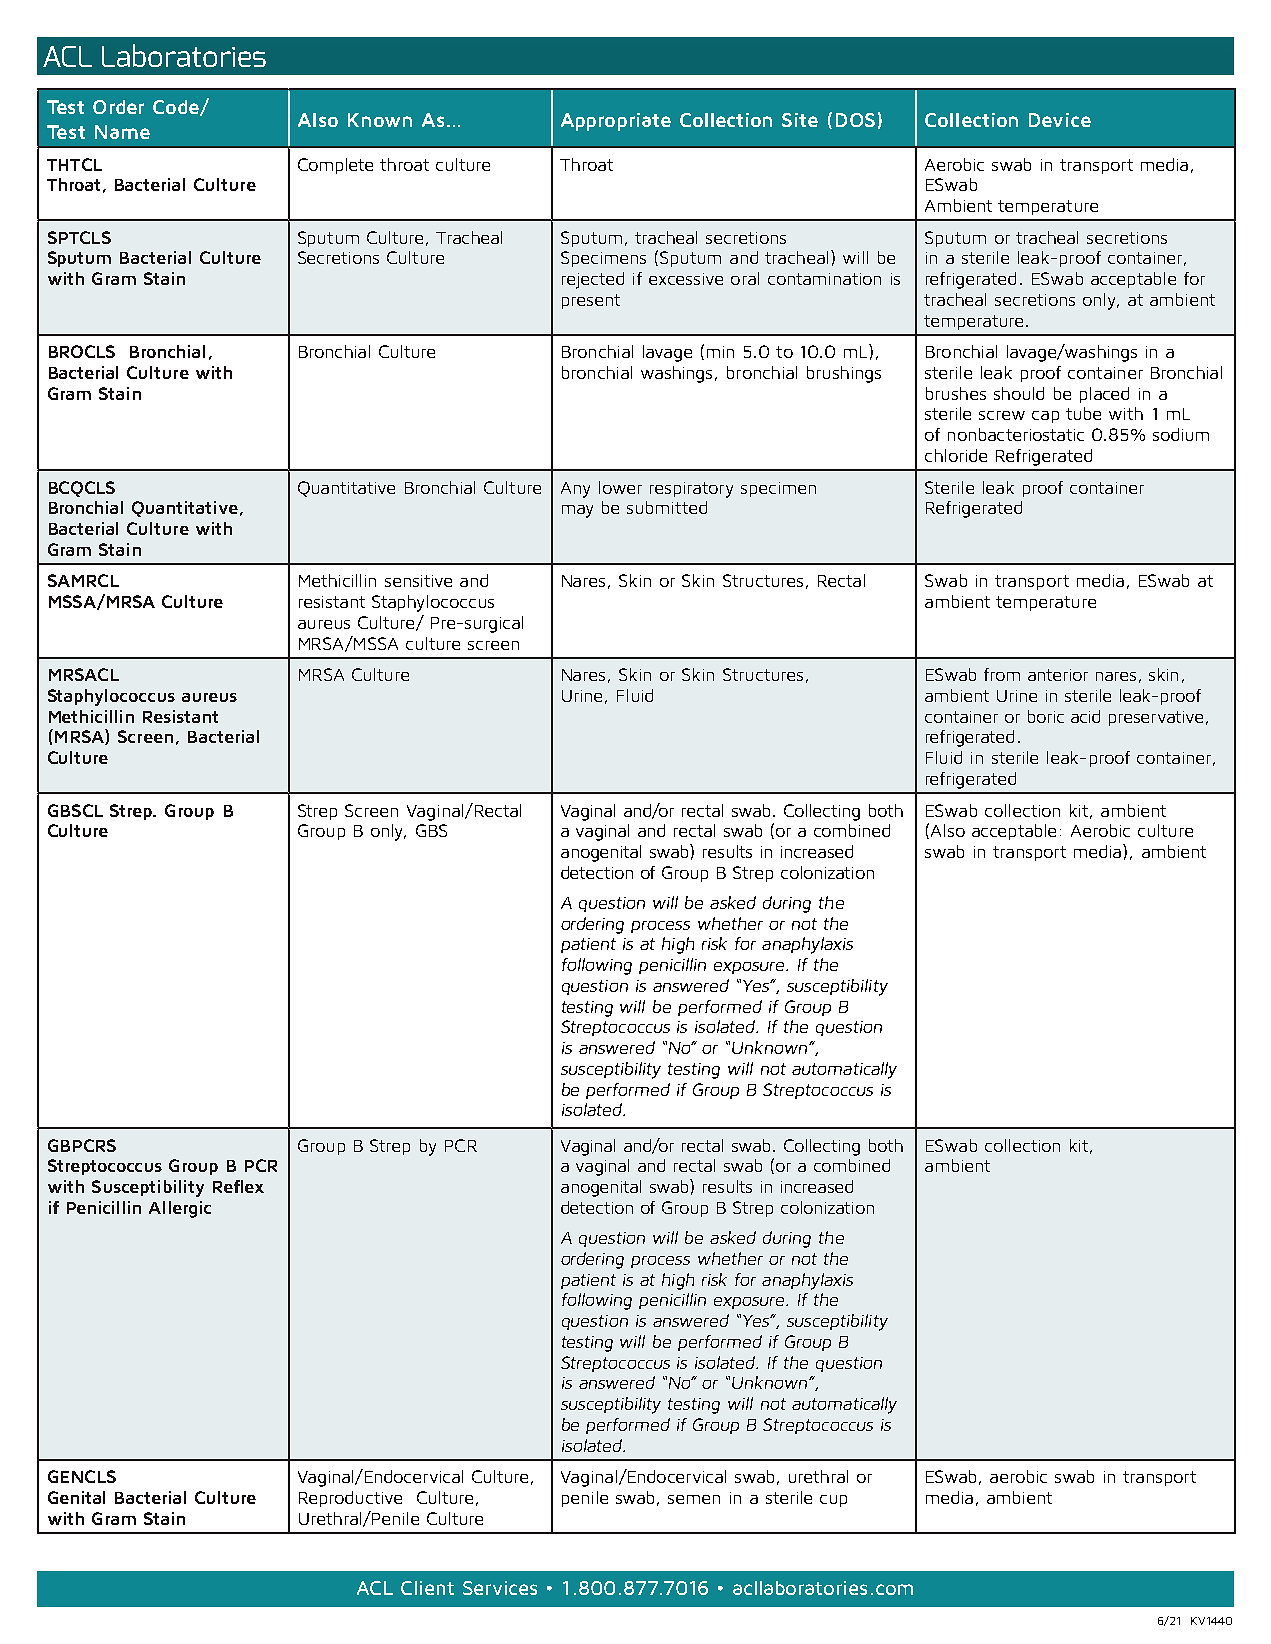 The height and width of the screenshot is (1644, 1271). I want to click on Reproductive, so click(350, 1499).
